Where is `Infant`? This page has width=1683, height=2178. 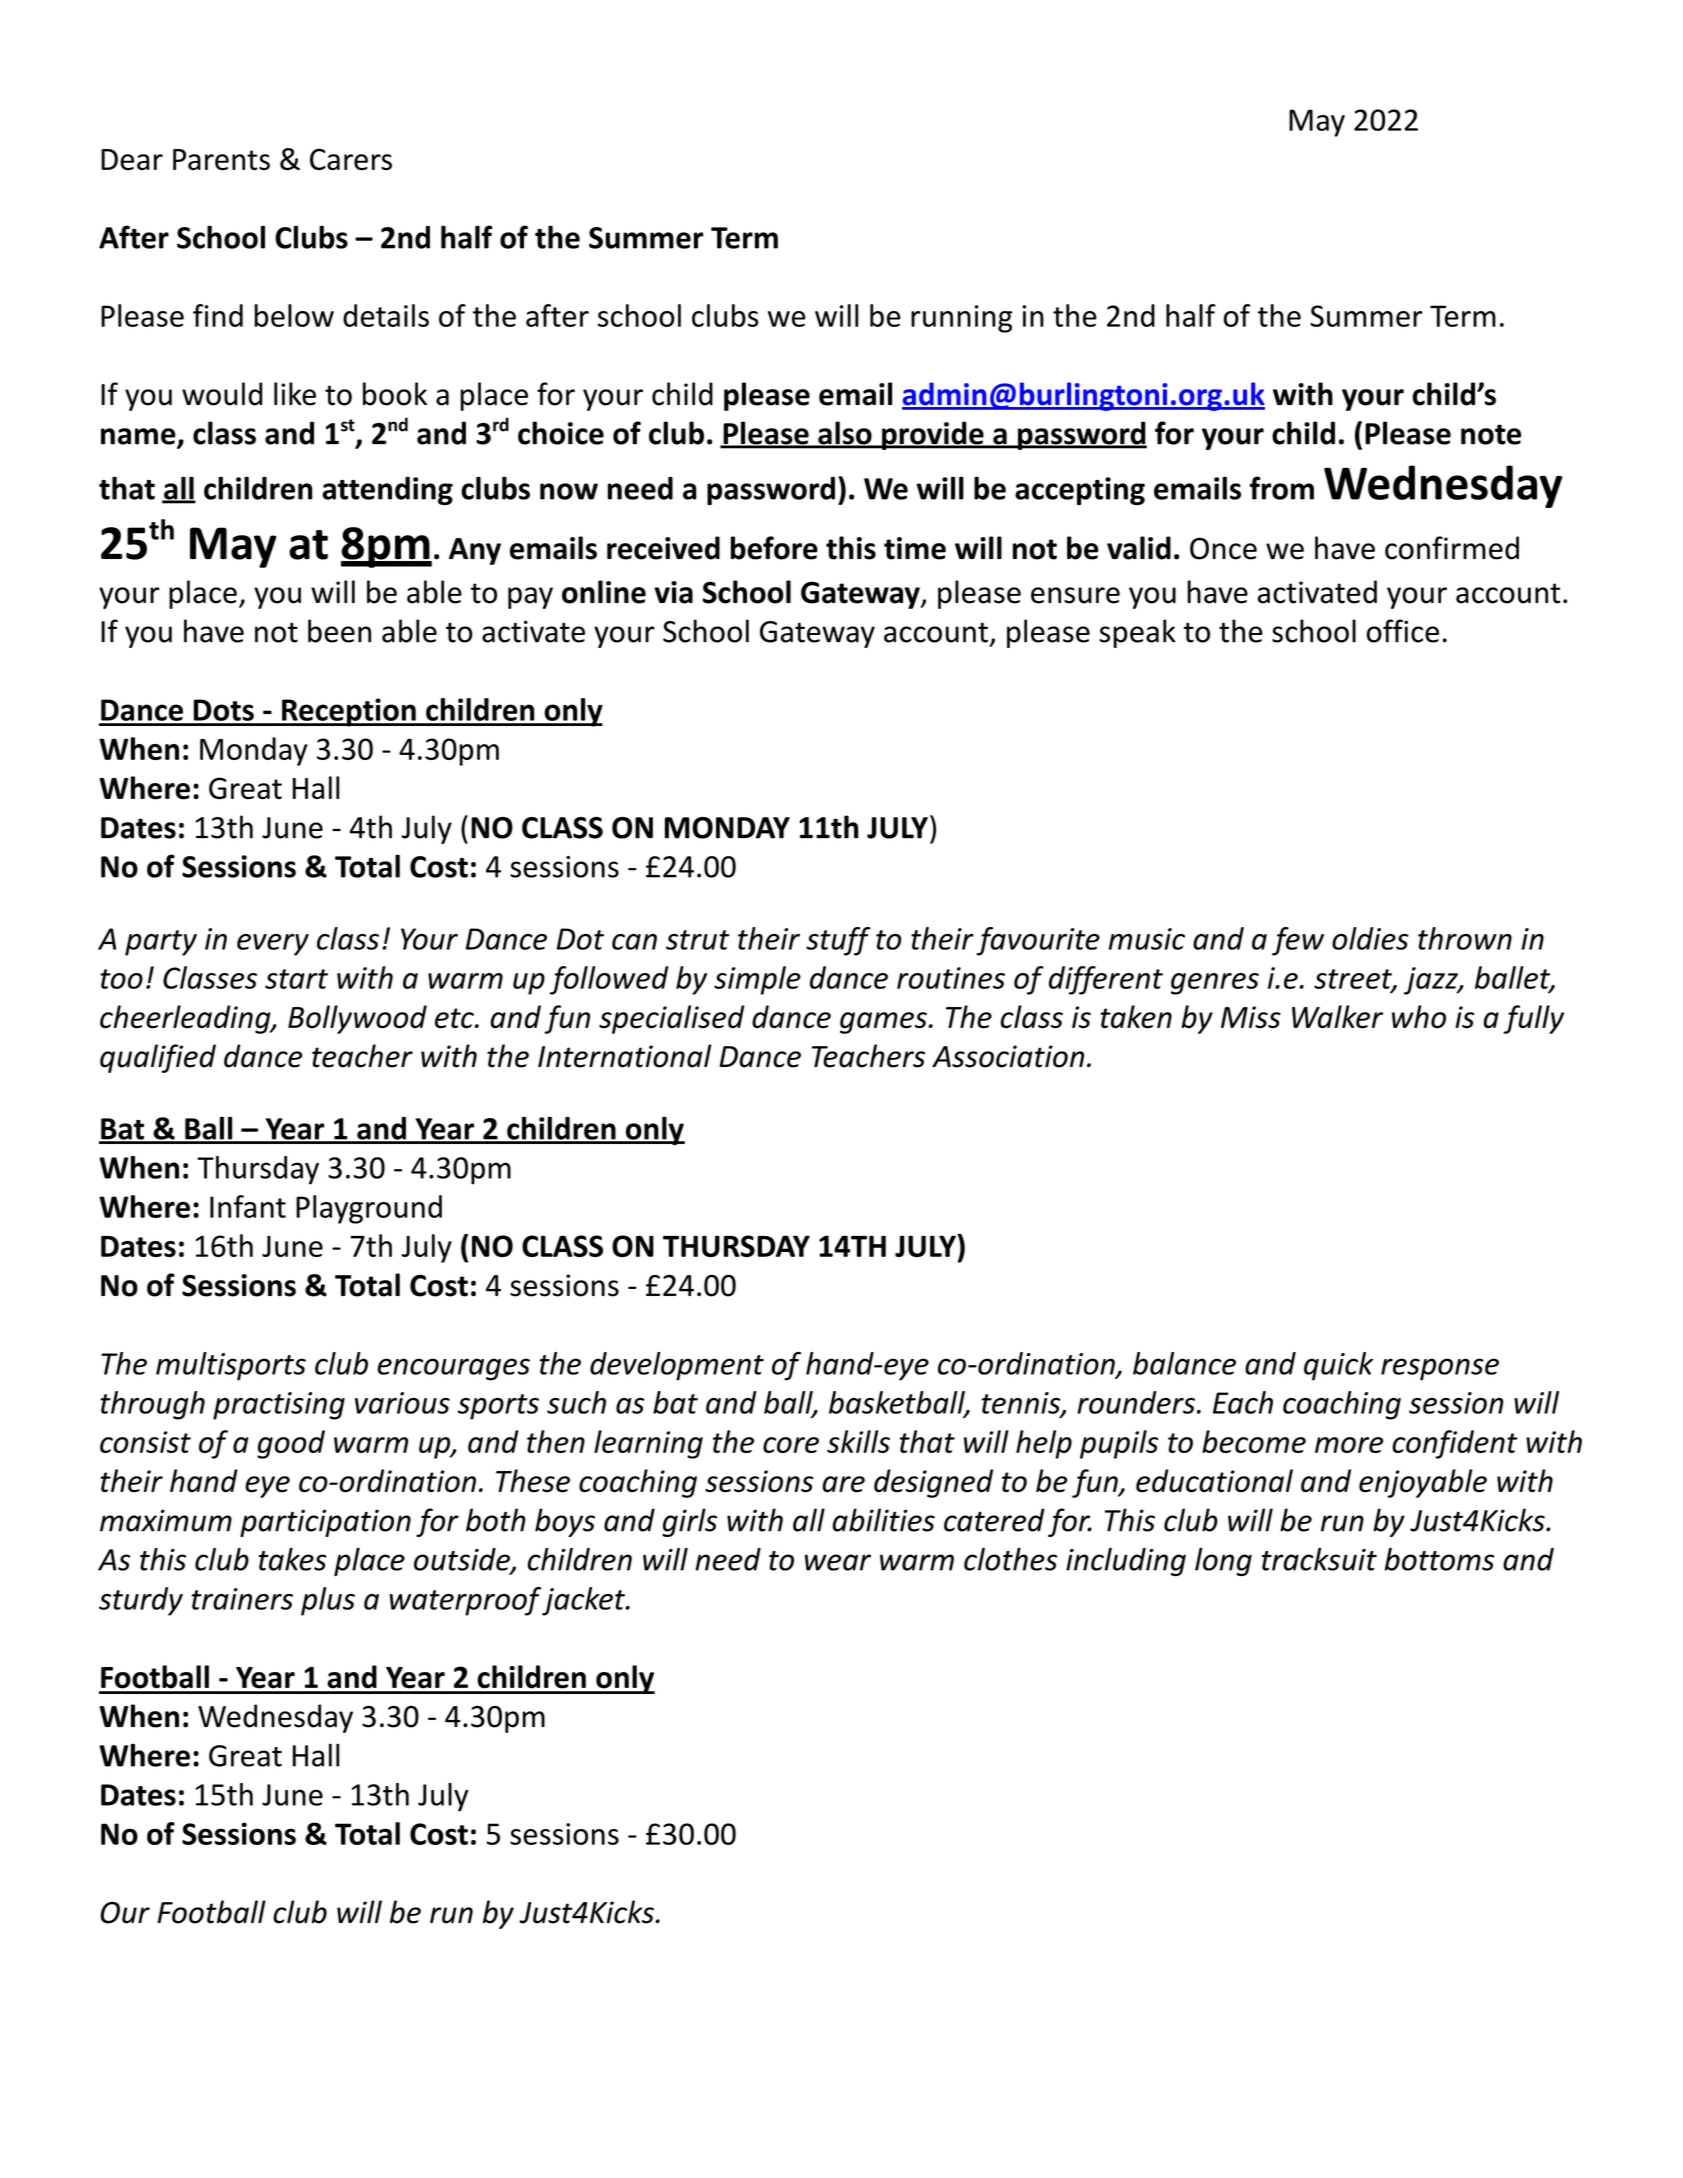 Infant is located at coordinates (248, 1206).
